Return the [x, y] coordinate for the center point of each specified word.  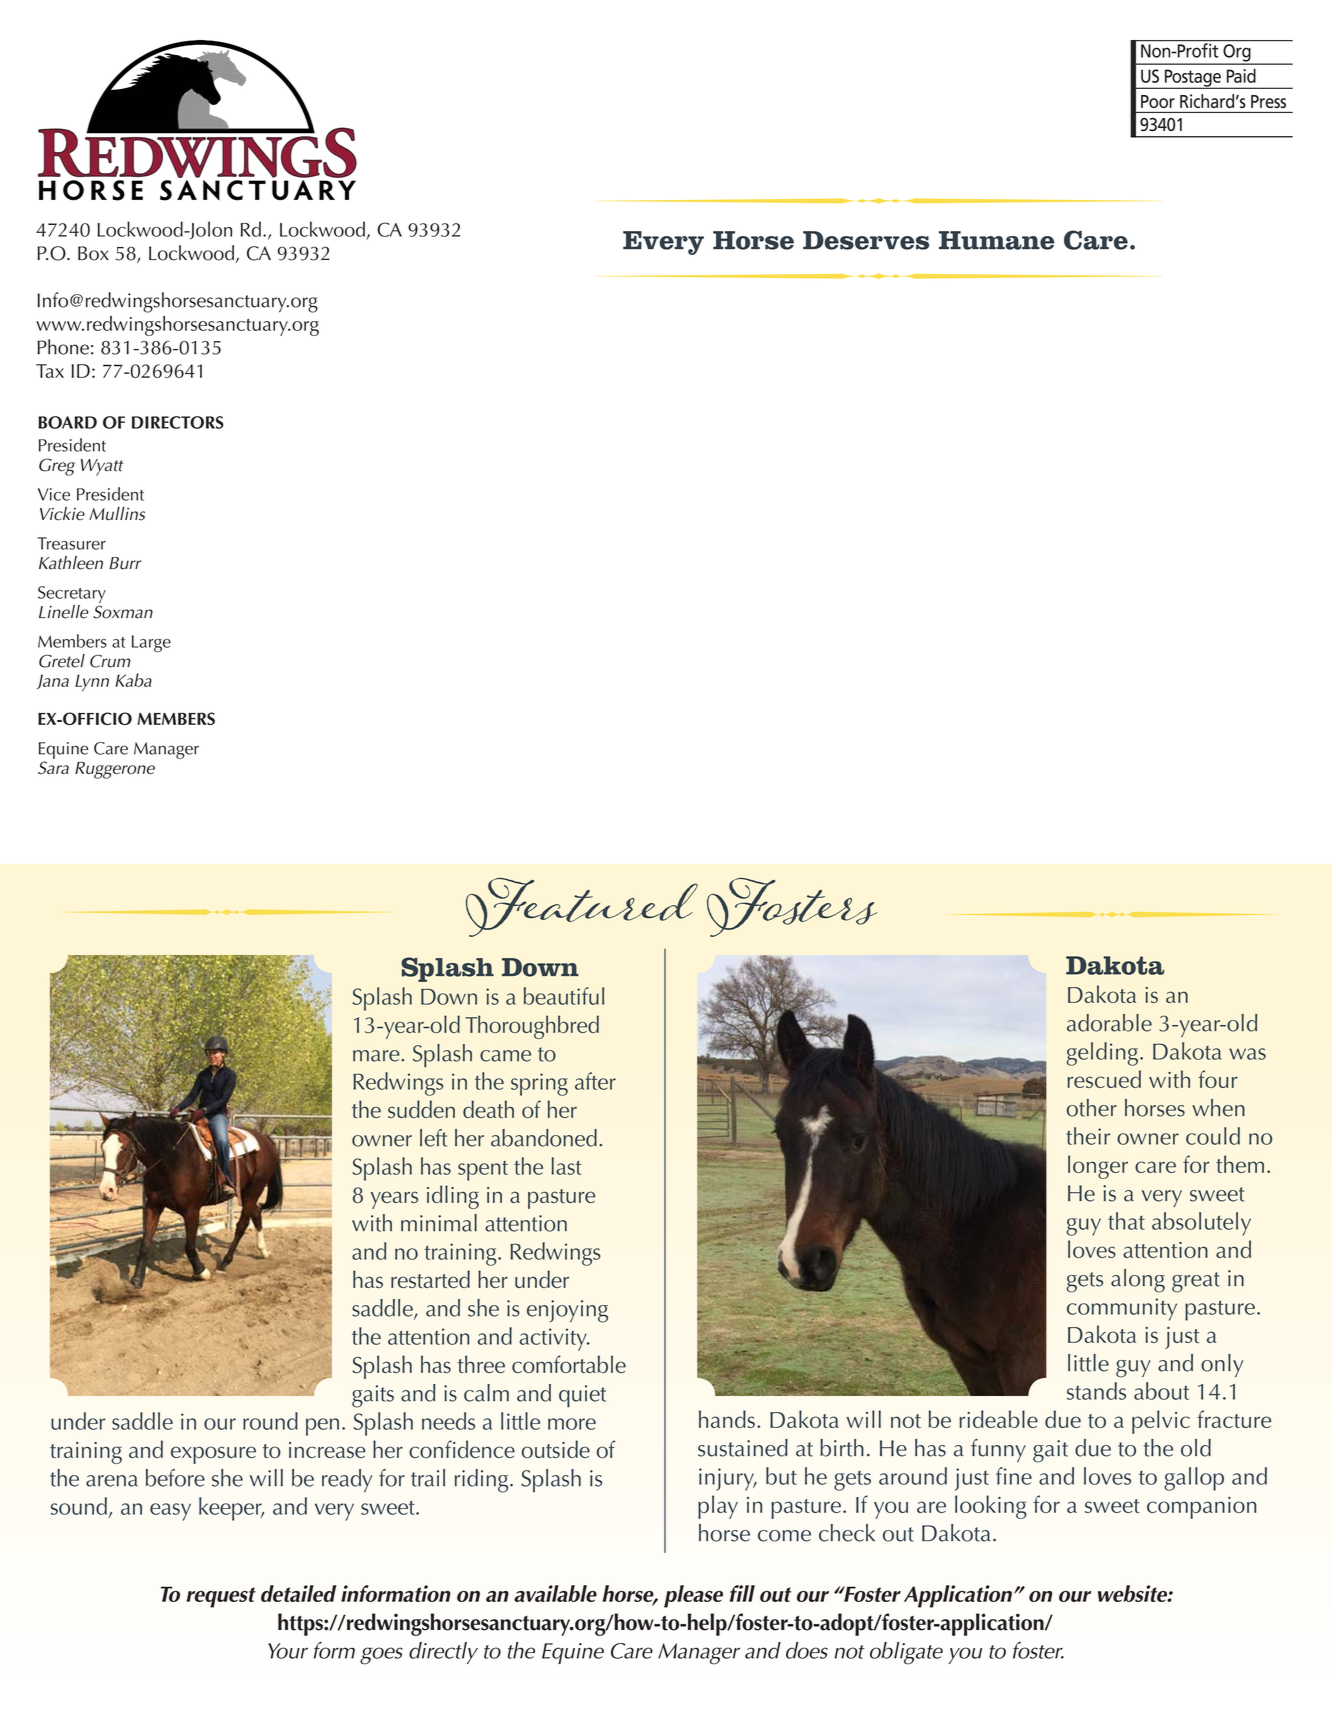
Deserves [866, 240]
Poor [1158, 101]
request [221, 1597]
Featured [582, 907]
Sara [53, 768]
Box [93, 253]
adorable [1109, 1023]
